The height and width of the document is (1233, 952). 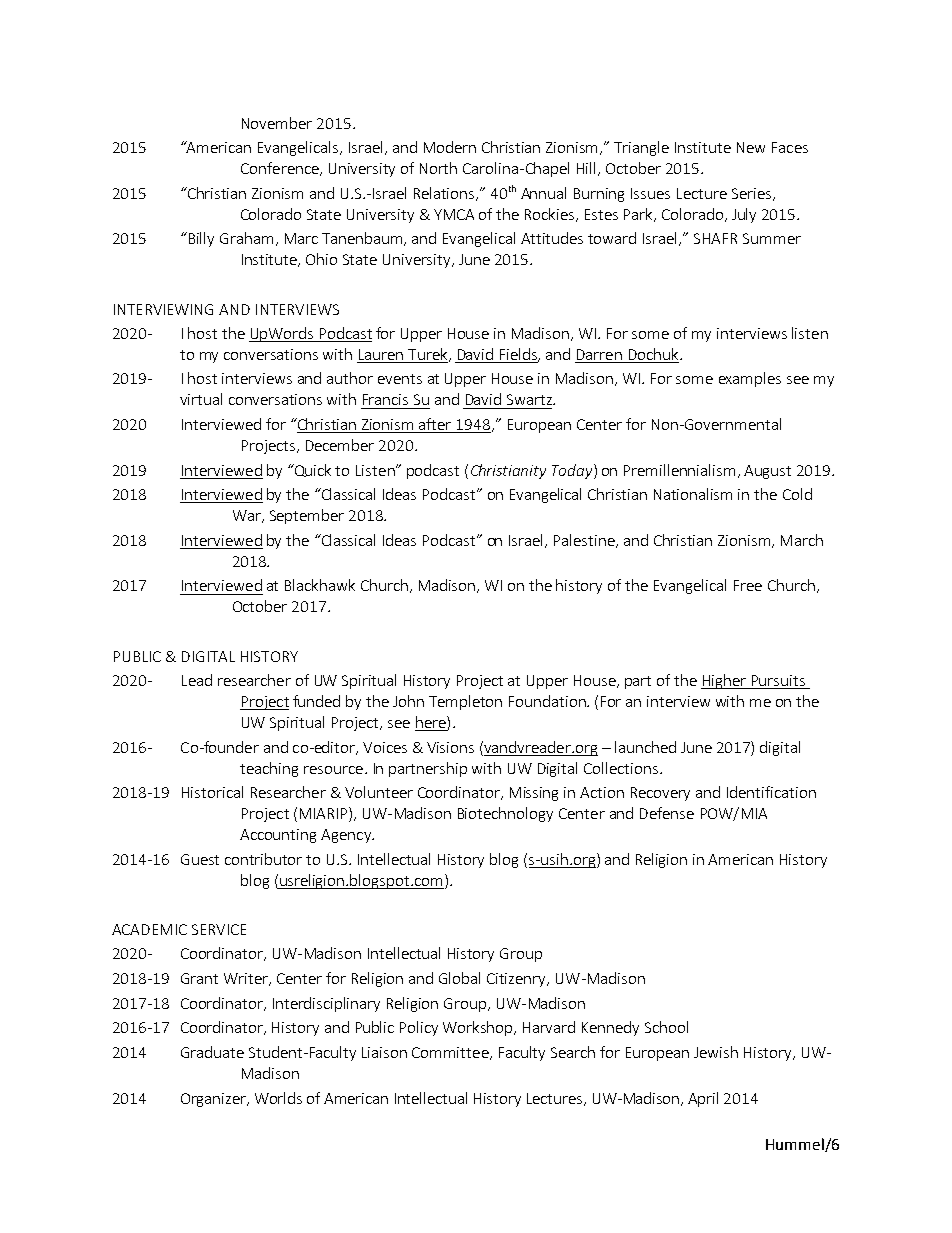 What do you see at coordinates (200, 859) in the document?
I see `Guest` at bounding box center [200, 859].
